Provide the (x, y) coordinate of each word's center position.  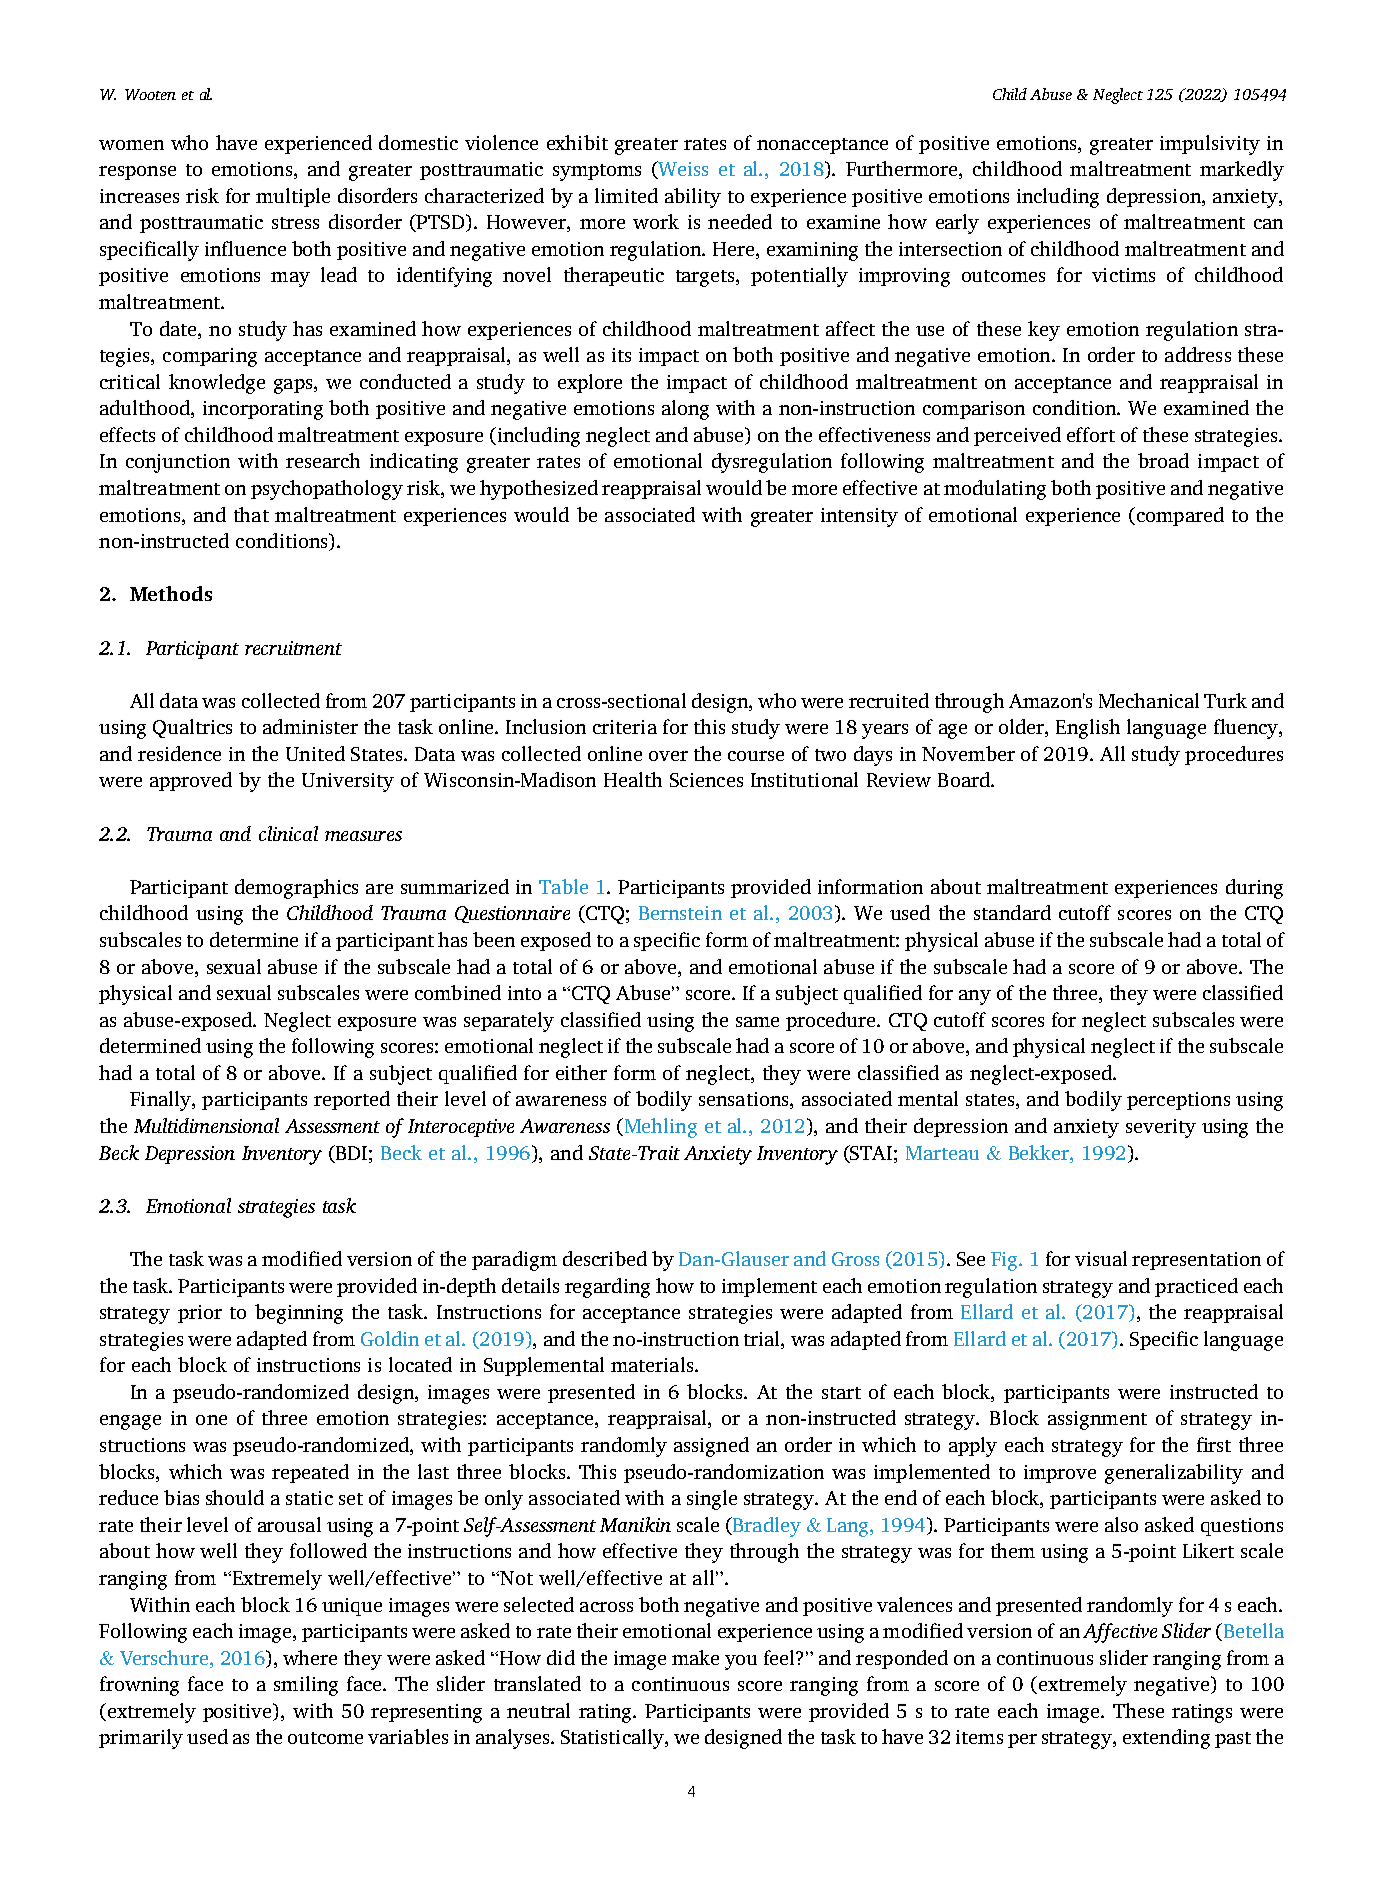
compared (1179, 516)
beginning (299, 1314)
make (695, 1657)
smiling (306, 1686)
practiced (1196, 1287)
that (251, 514)
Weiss (682, 170)
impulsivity (1210, 145)
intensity (859, 517)
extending (1166, 1739)
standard (1012, 912)
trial (763, 1338)
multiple (293, 197)
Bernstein (680, 913)
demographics (296, 889)
